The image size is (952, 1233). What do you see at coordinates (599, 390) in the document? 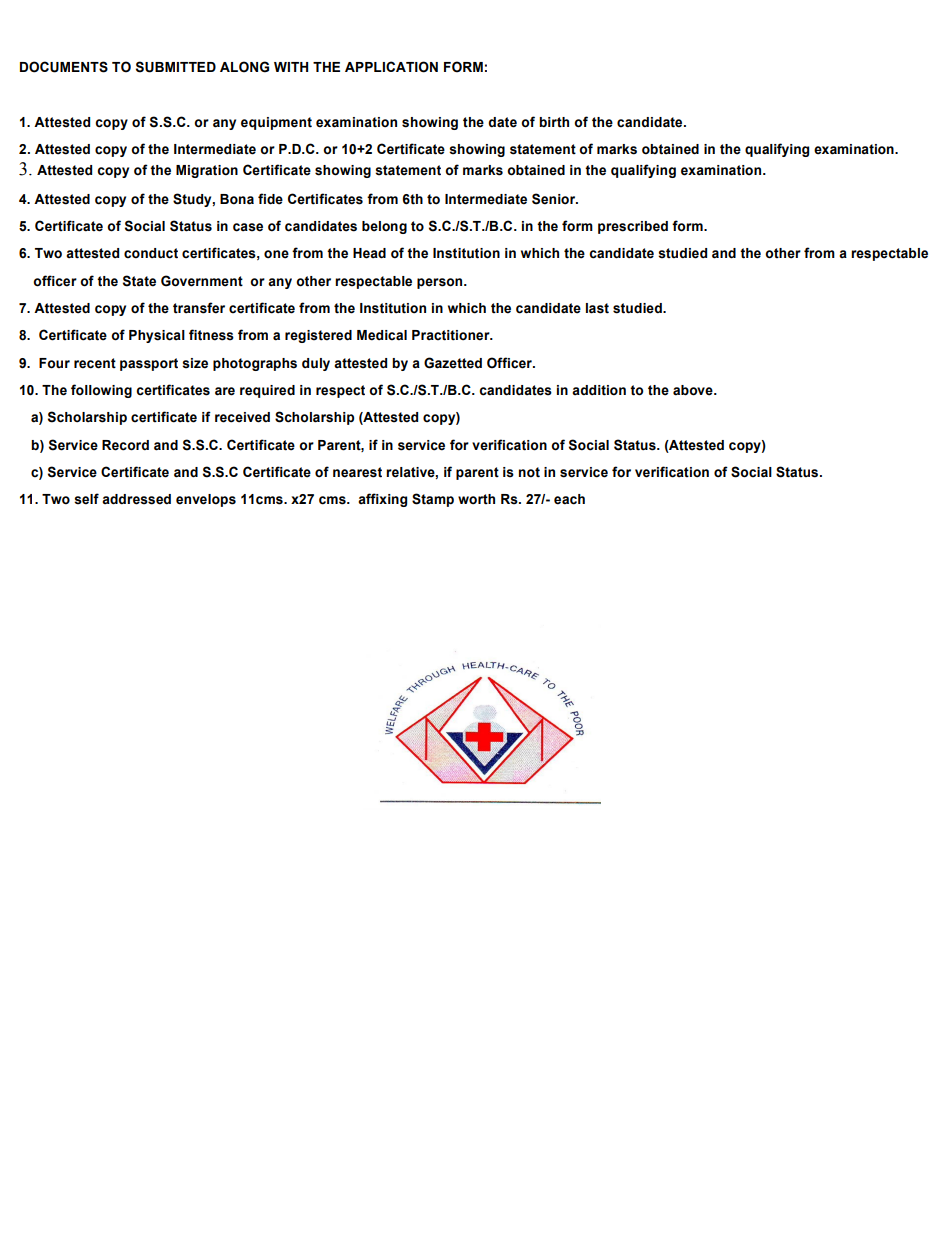
I see `addition` at bounding box center [599, 390].
